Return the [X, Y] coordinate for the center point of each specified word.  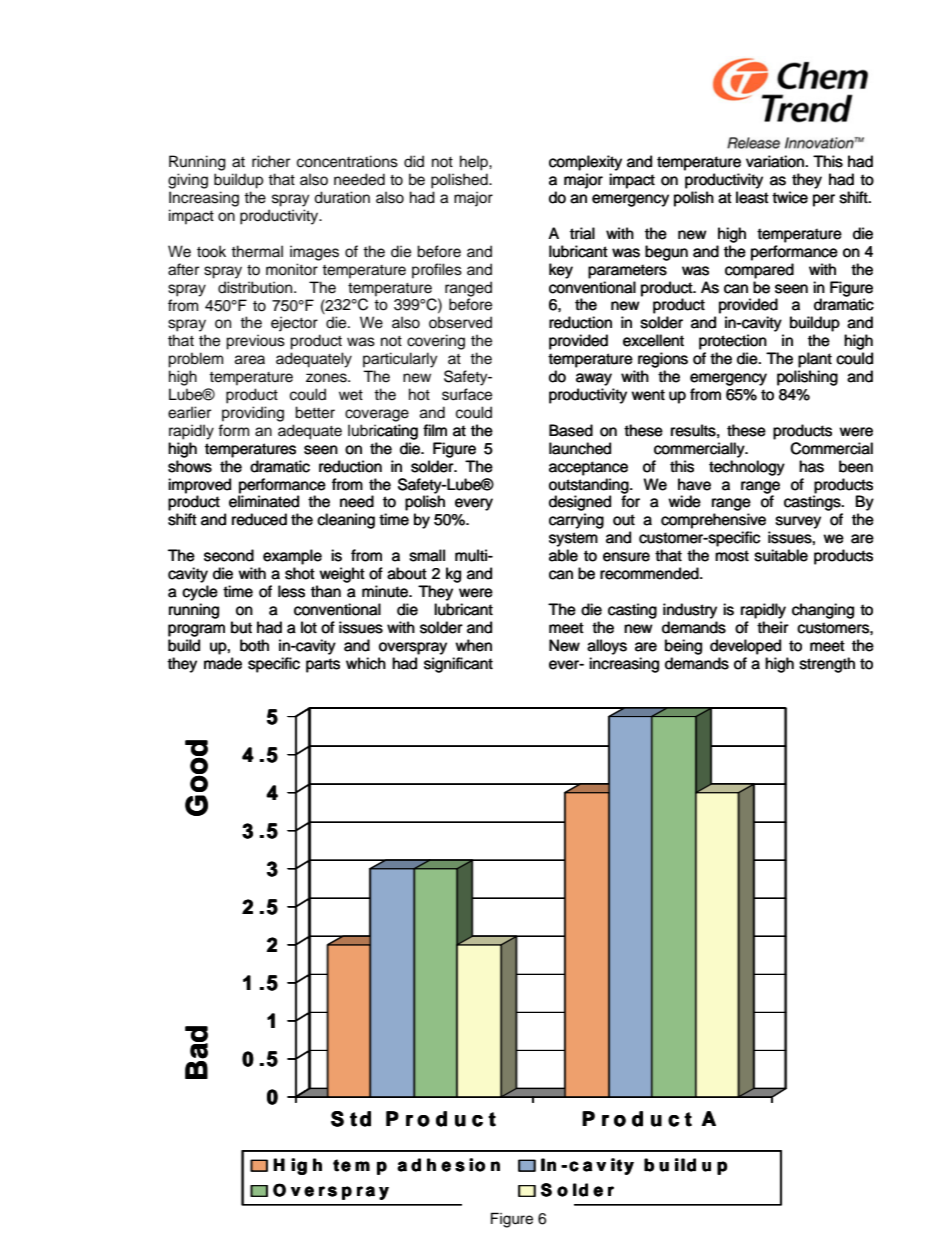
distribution [256, 287]
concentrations [347, 161]
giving [188, 181]
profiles [437, 271]
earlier [189, 412]
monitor [292, 269]
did [414, 161]
